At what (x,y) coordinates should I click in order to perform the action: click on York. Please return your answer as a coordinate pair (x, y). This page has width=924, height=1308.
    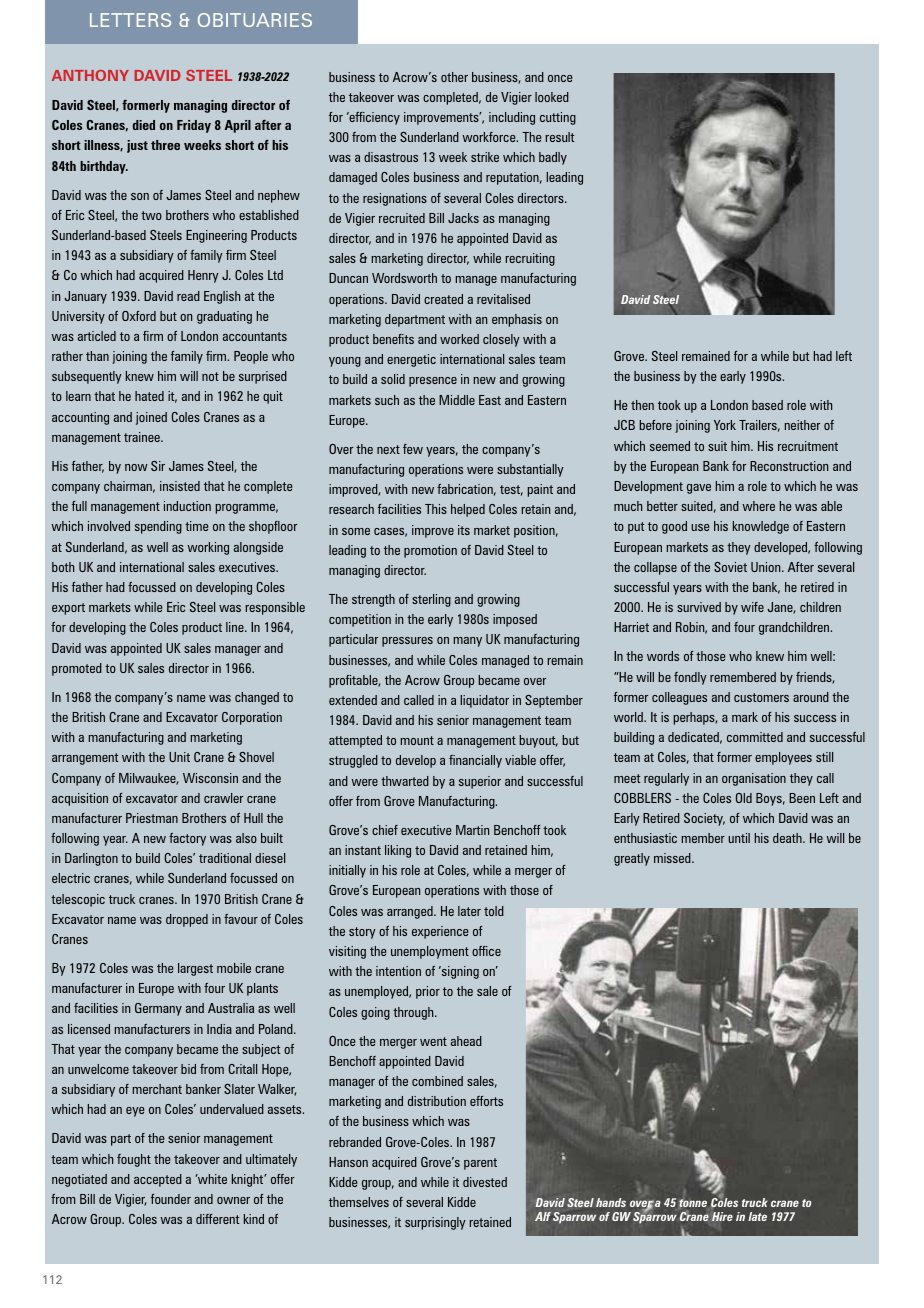
    Looking at the image, I should click on (725, 425).
